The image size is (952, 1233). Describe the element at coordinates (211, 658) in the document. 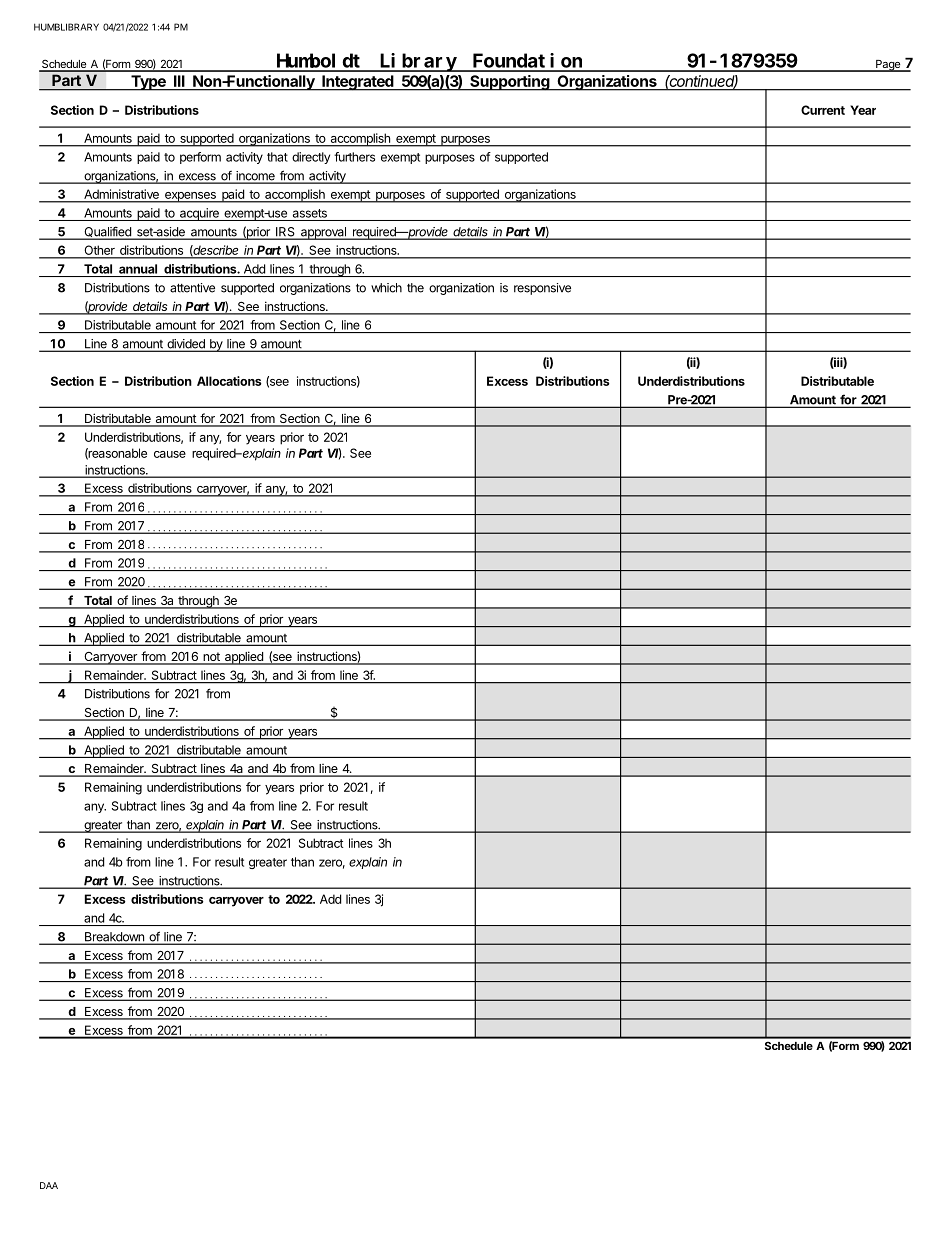

I see `not` at that location.
